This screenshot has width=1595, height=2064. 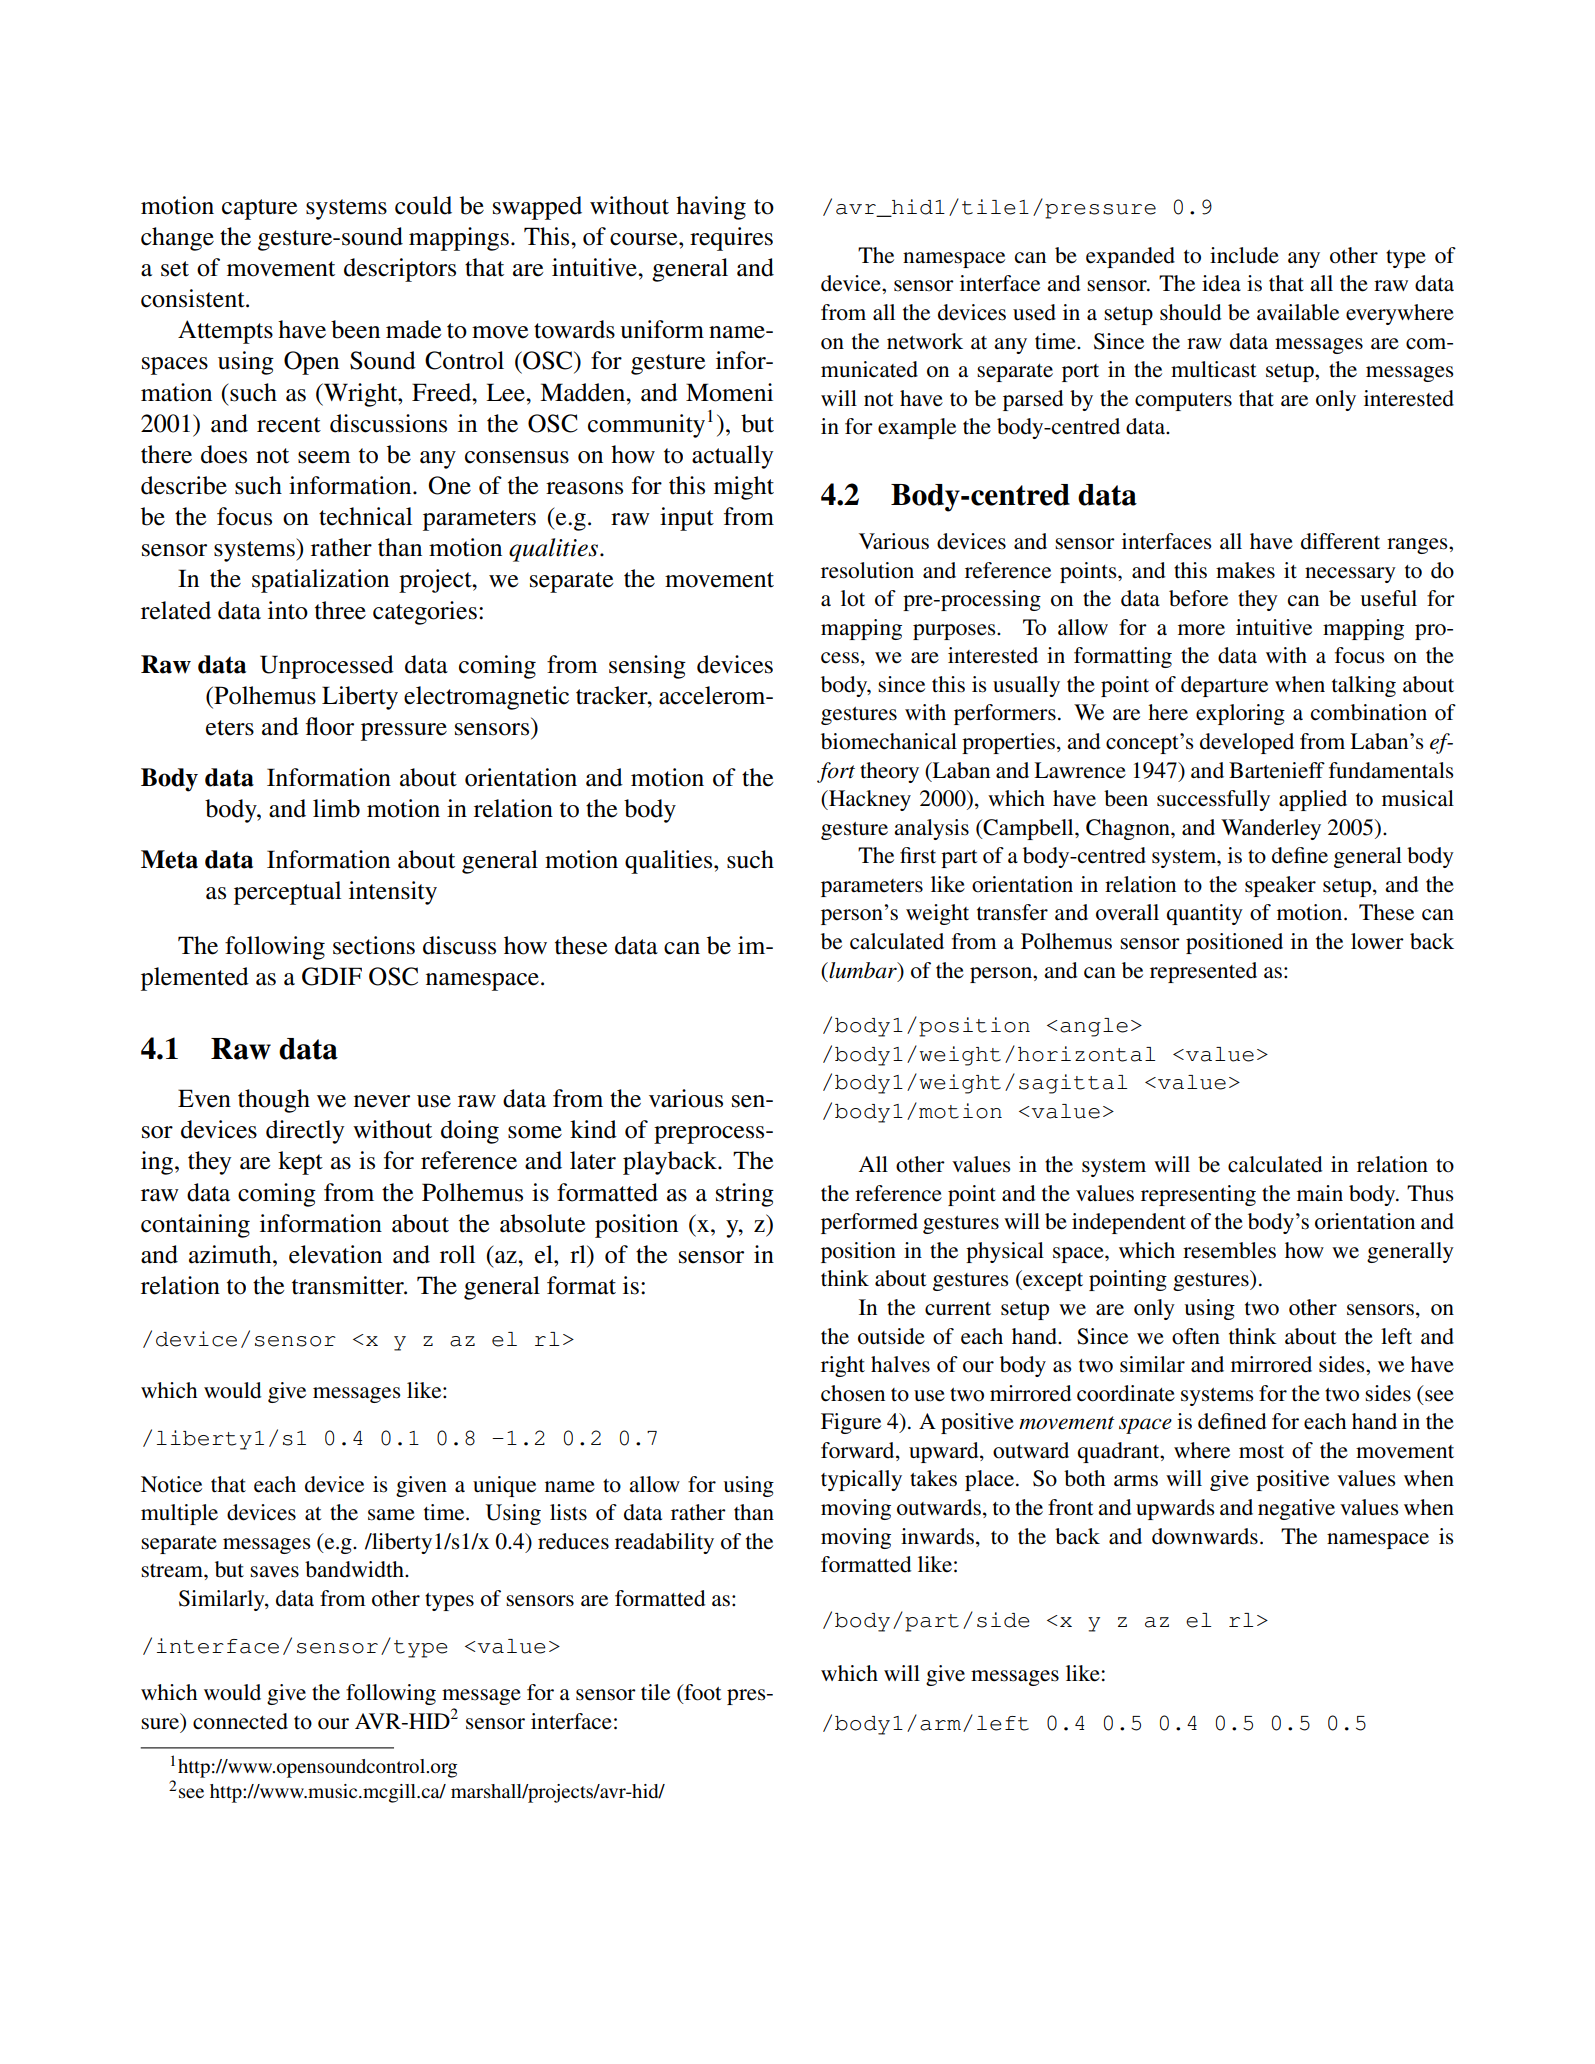 I want to click on kept, so click(x=300, y=1163).
